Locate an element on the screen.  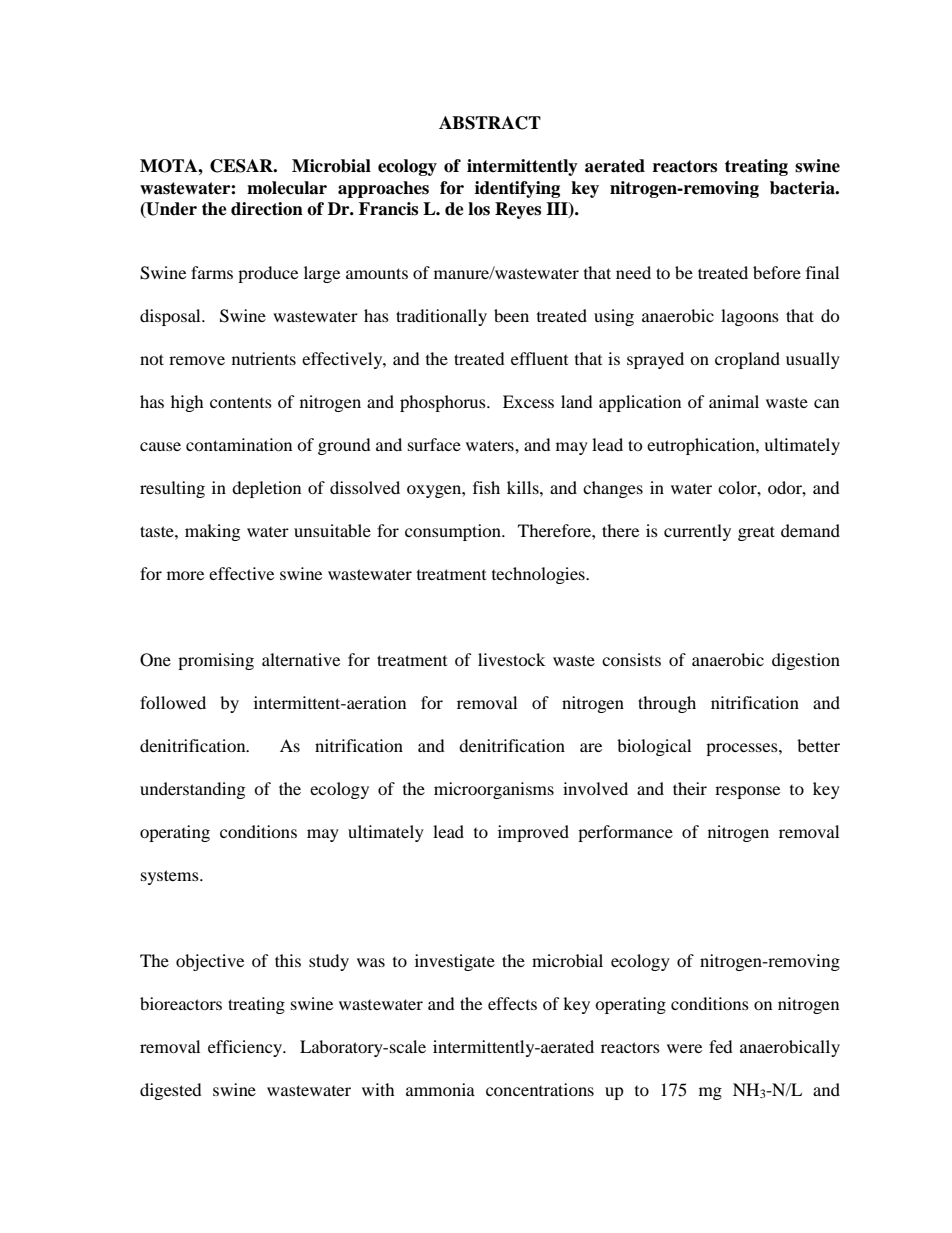
before is located at coordinates (777, 272).
